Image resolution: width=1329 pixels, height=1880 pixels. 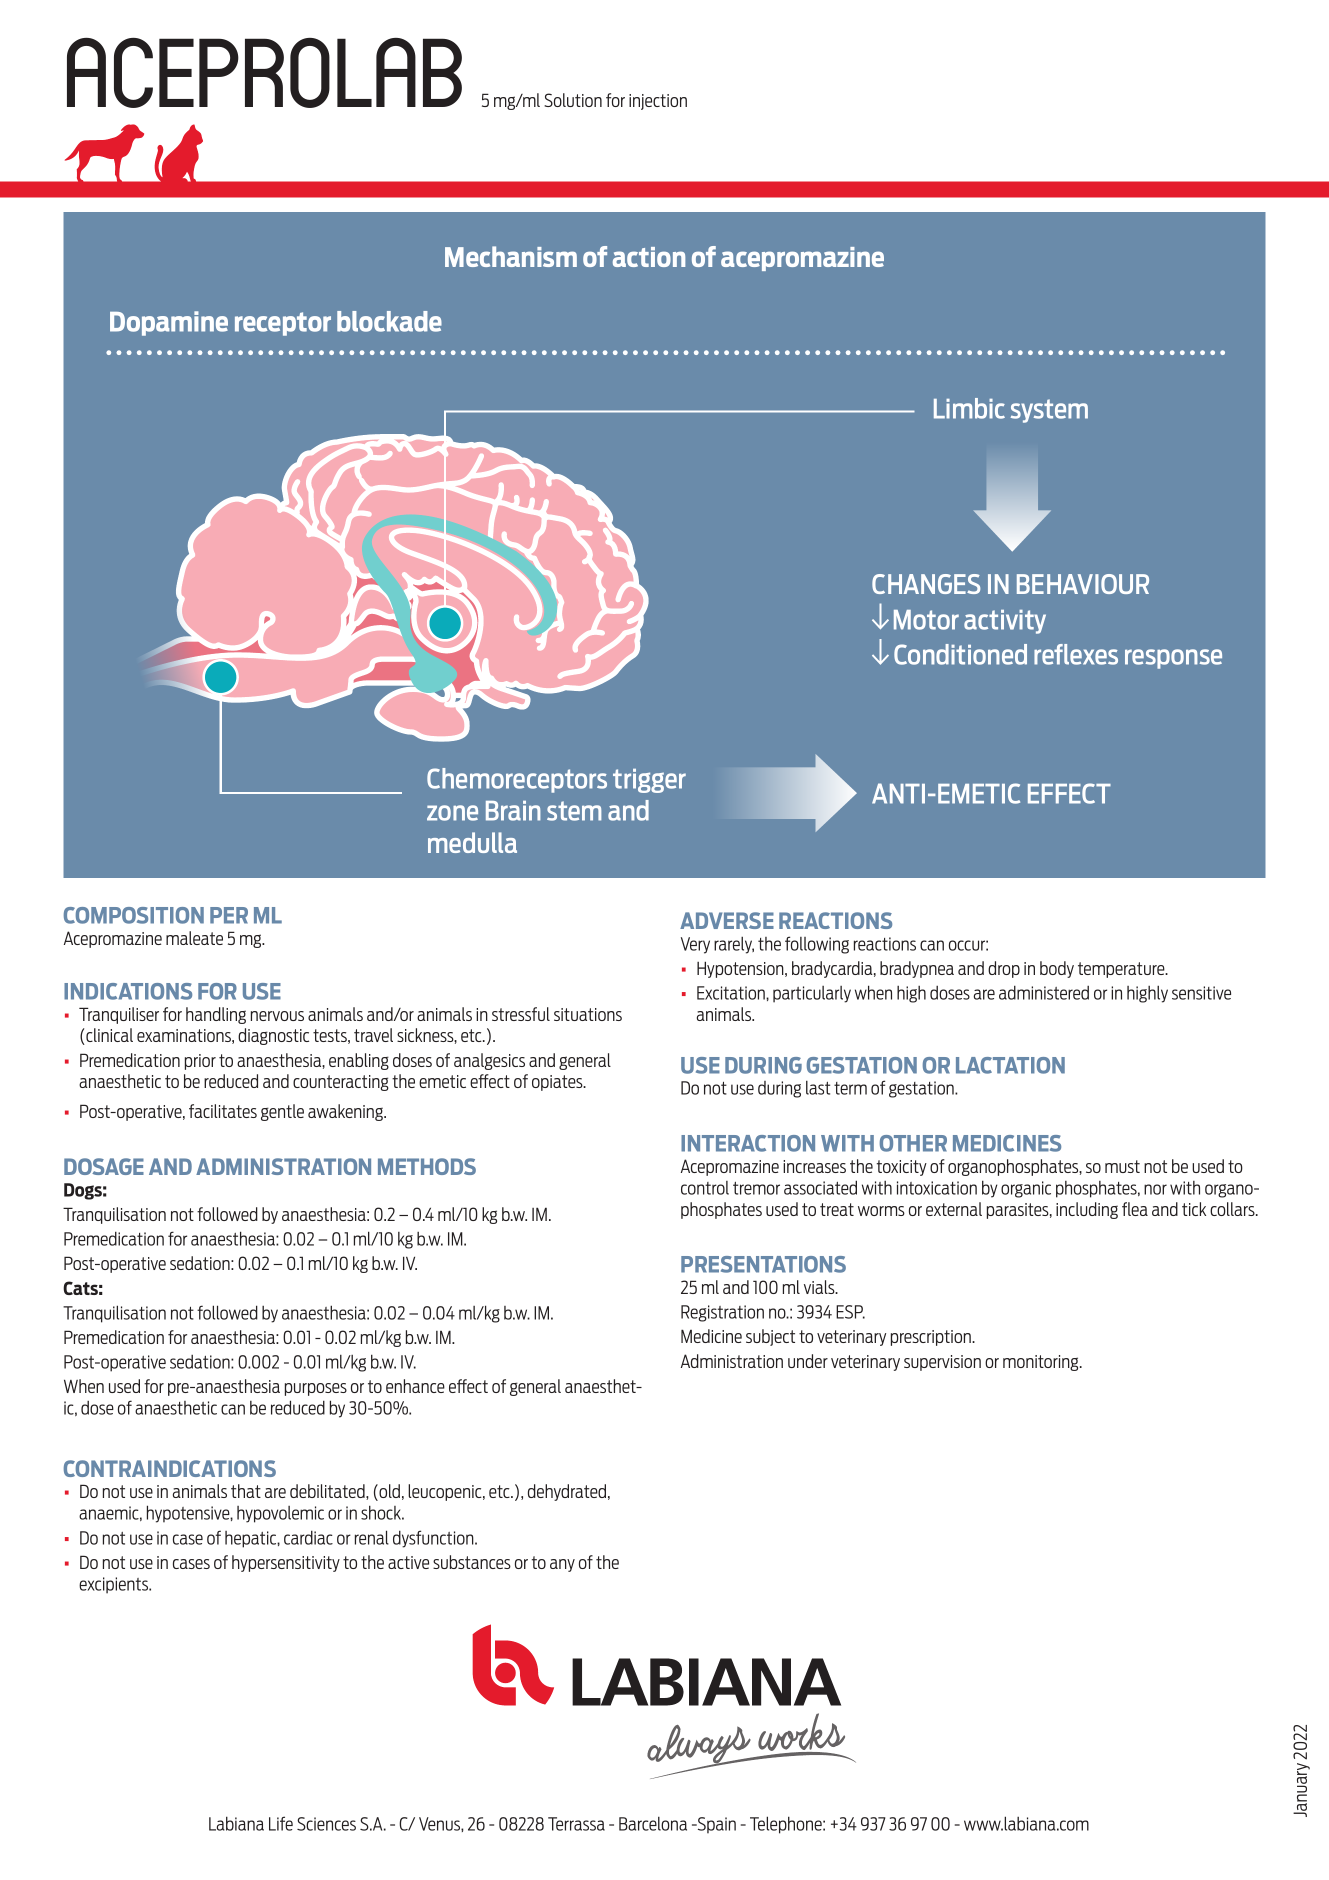 I want to click on control, so click(x=705, y=1188).
